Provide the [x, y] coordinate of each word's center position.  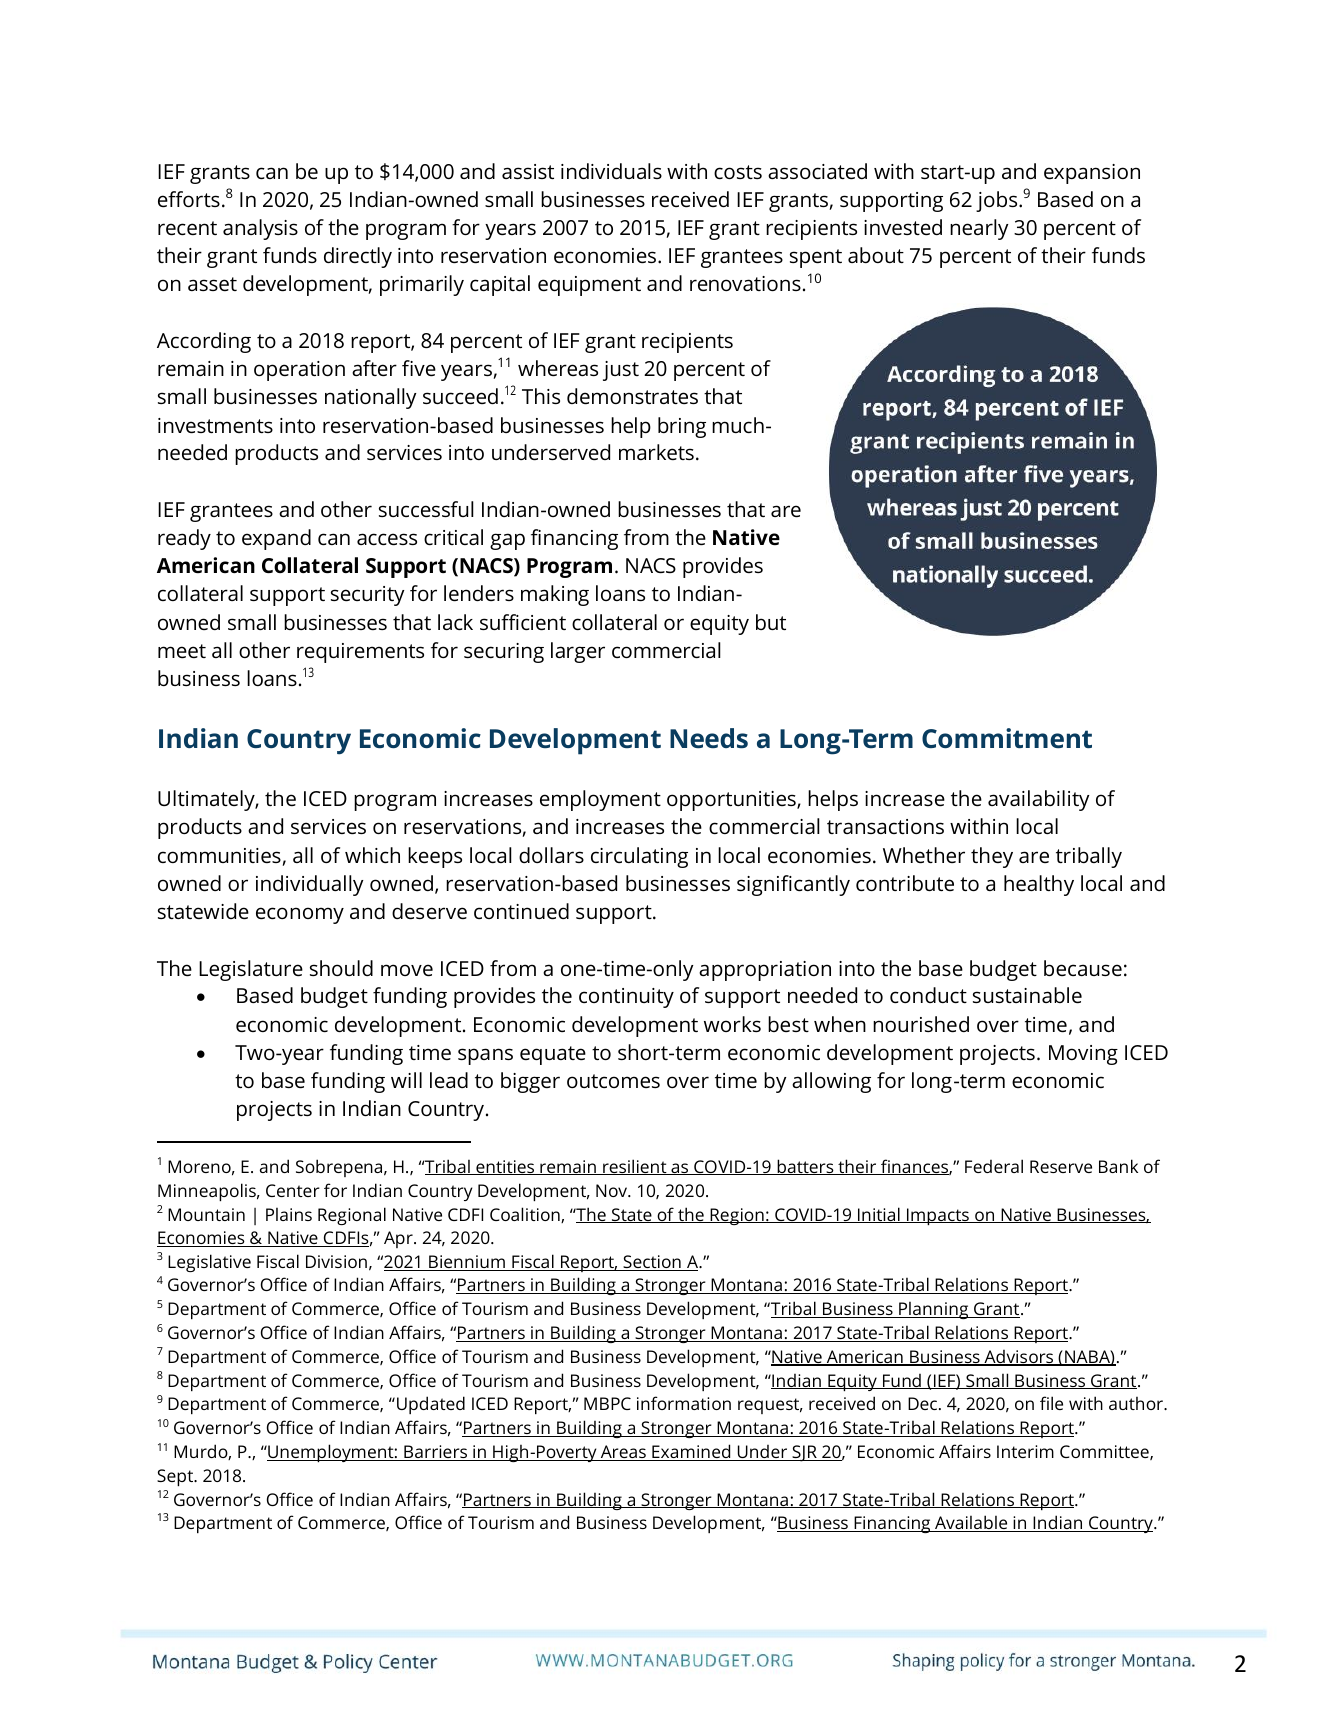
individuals [611, 171]
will [406, 1080]
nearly [979, 229]
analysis [260, 229]
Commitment [1007, 738]
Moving [1083, 1055]
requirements [360, 653]
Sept [176, 1477]
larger [578, 652]
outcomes [613, 1081]
